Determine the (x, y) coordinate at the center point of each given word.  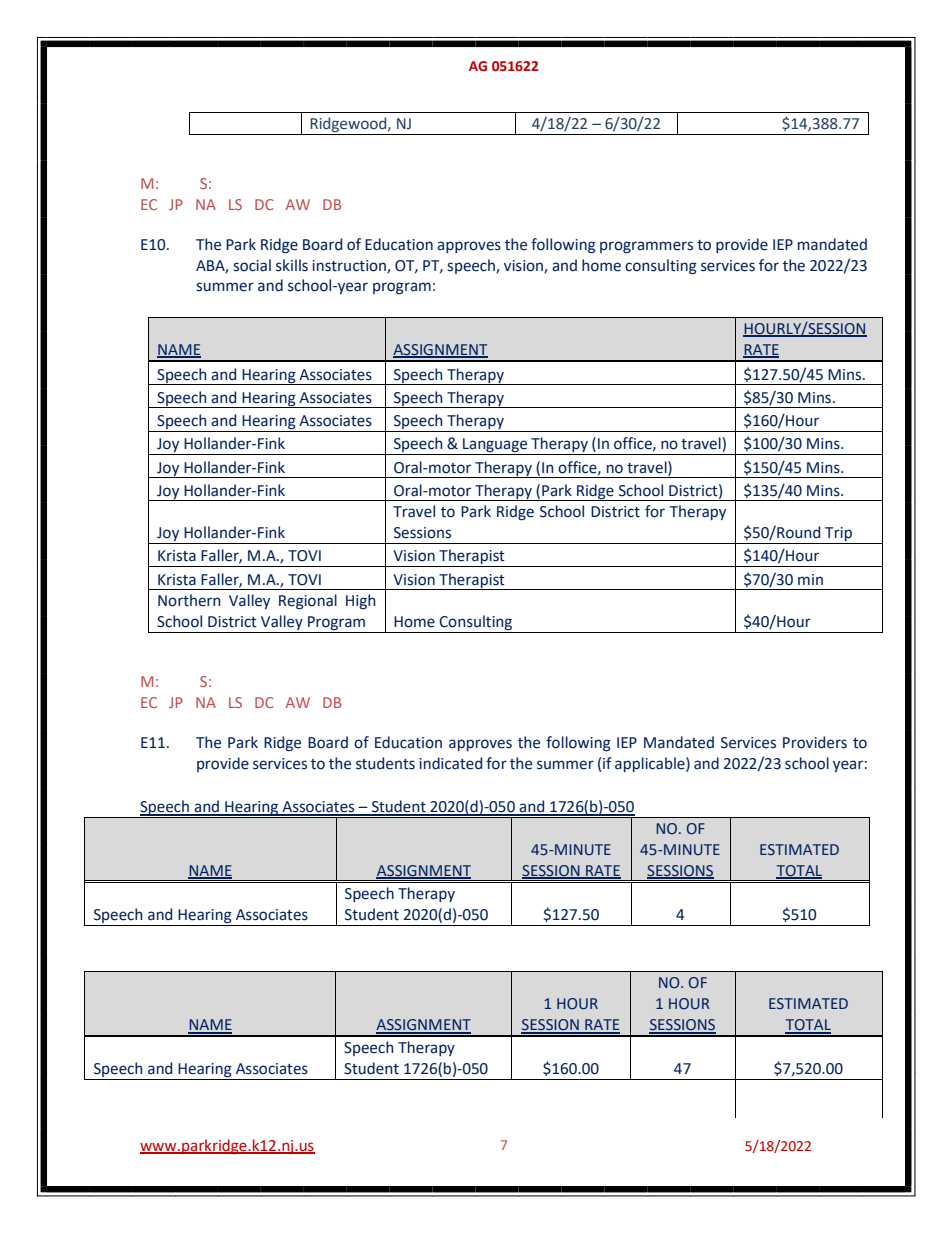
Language (495, 446)
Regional (308, 602)
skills (292, 265)
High (361, 601)
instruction (350, 266)
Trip (838, 535)
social (252, 265)
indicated (450, 763)
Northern (189, 600)
